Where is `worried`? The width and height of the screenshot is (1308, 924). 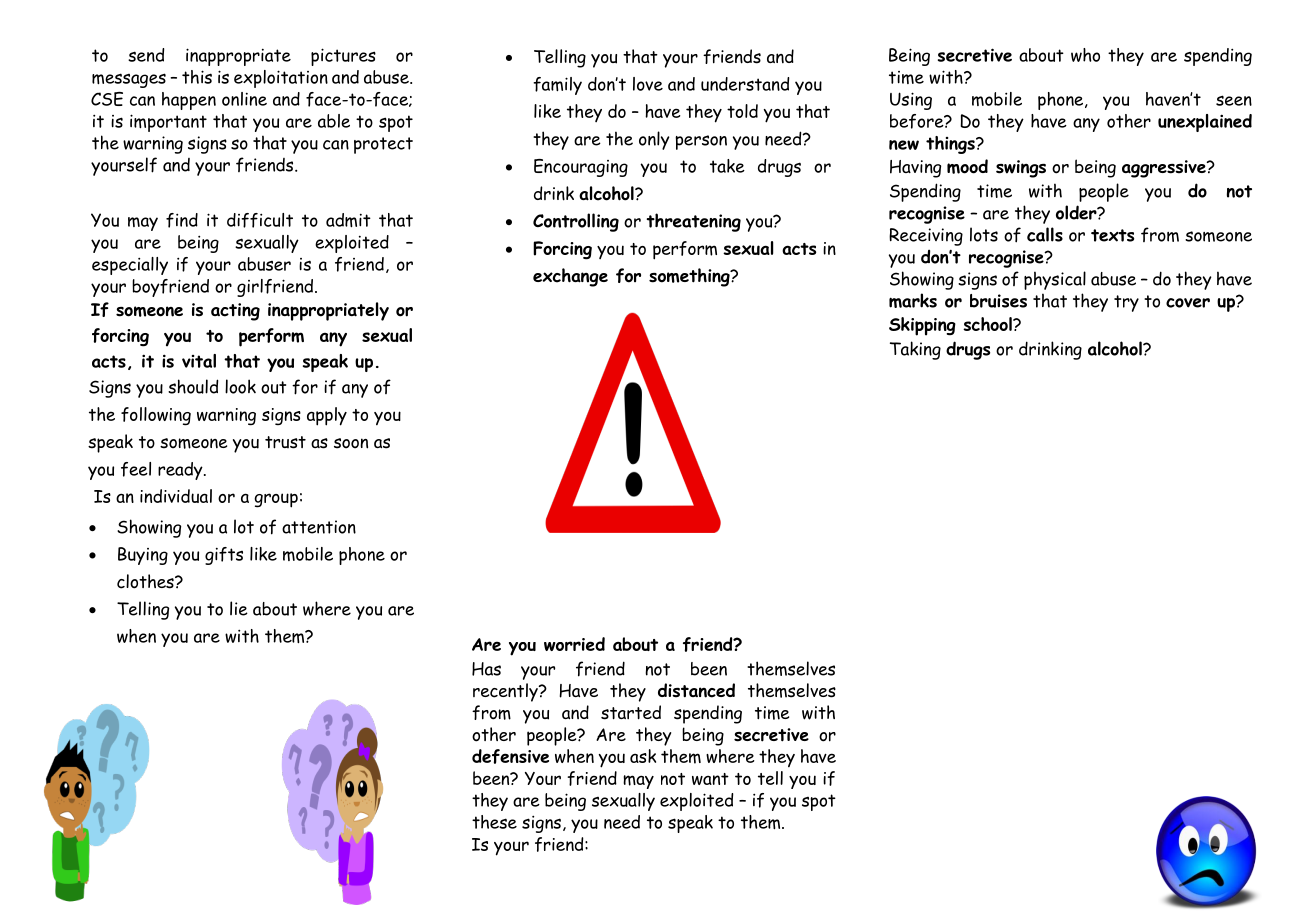 worried is located at coordinates (574, 644).
